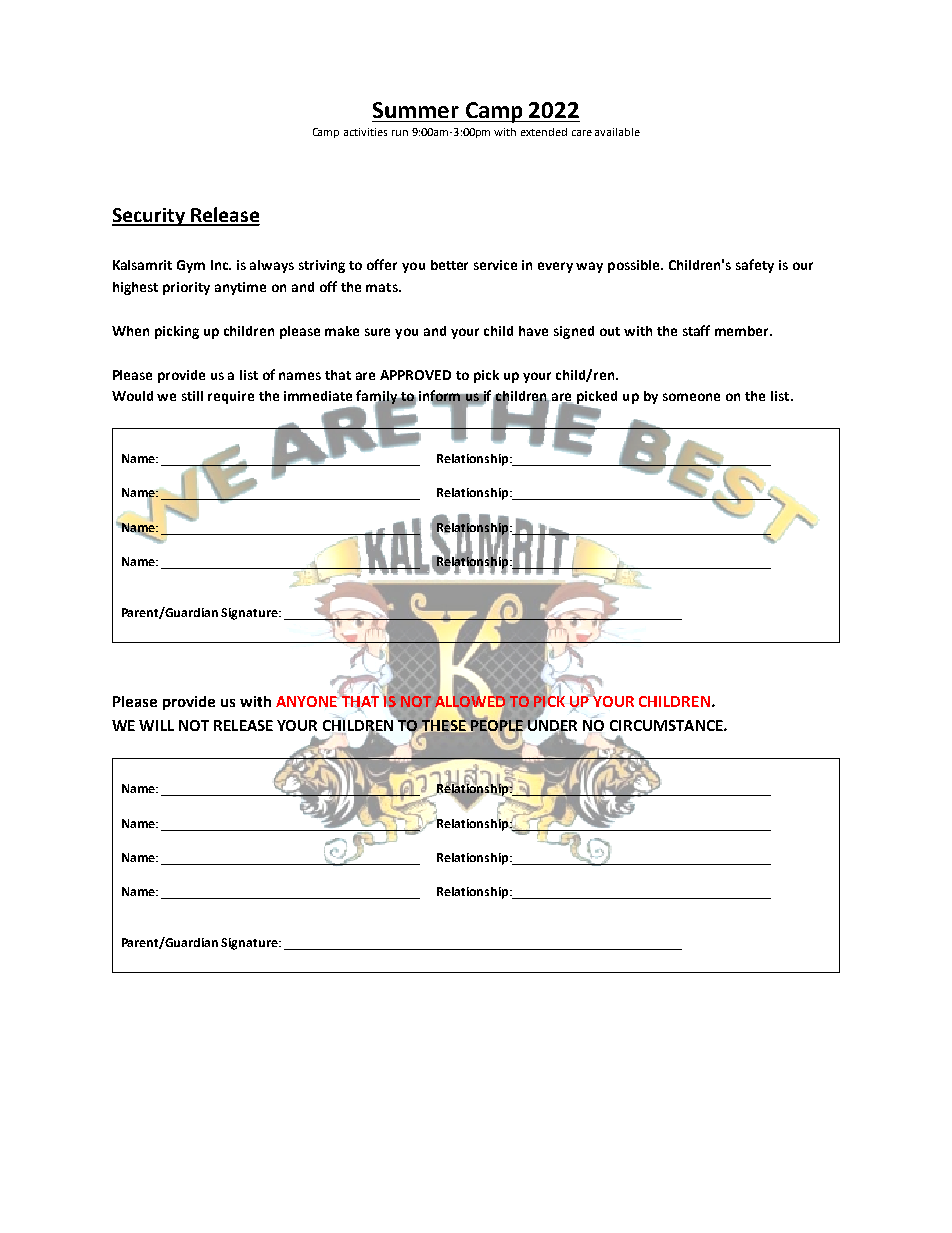 The width and height of the screenshot is (952, 1233). I want to click on someone, so click(691, 397).
